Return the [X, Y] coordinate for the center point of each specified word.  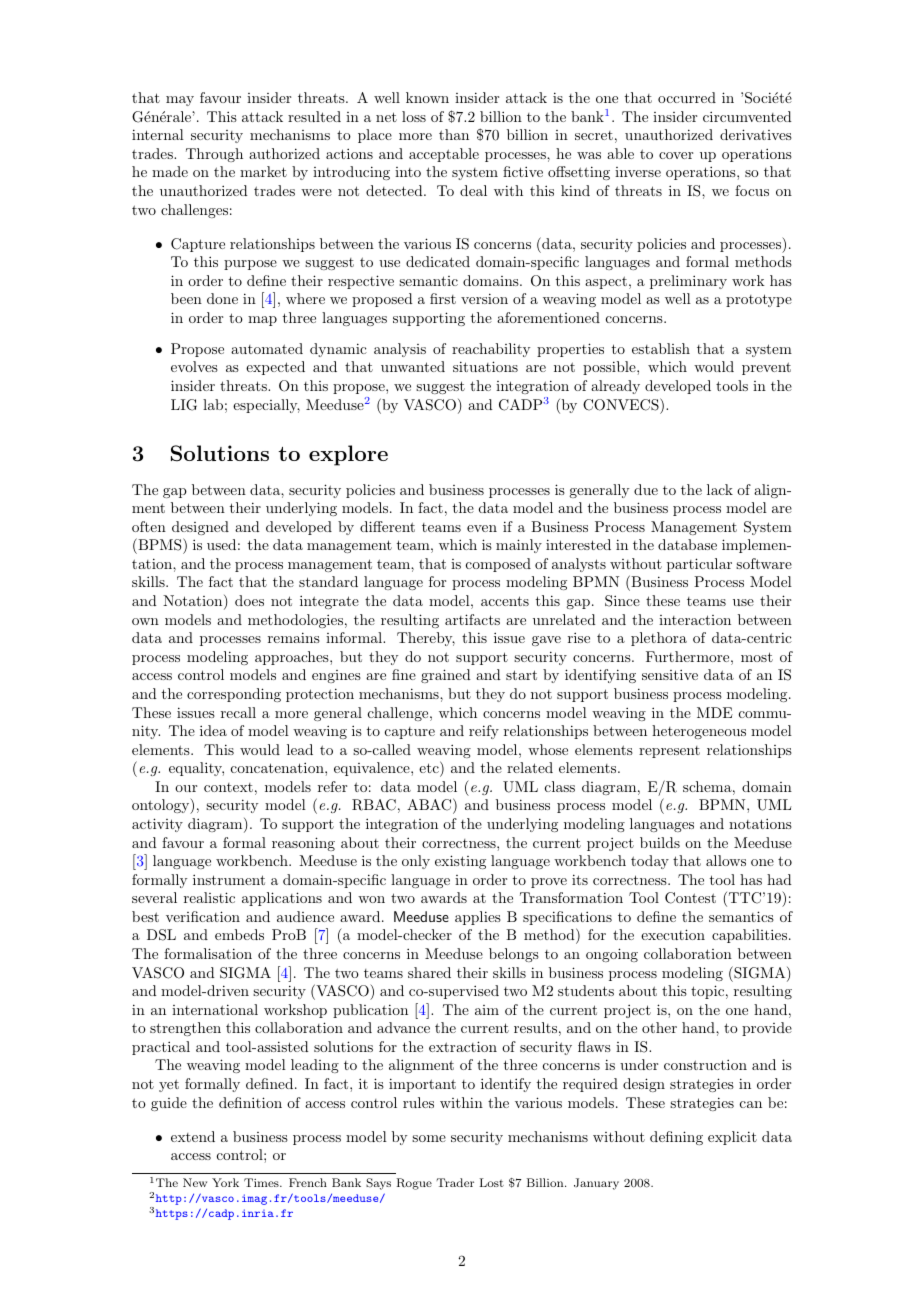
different [387, 526]
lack [720, 489]
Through [214, 155]
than [454, 134]
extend [193, 1136]
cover [676, 155]
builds [660, 842]
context [228, 787]
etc [430, 769]
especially [266, 406]
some [429, 1138]
